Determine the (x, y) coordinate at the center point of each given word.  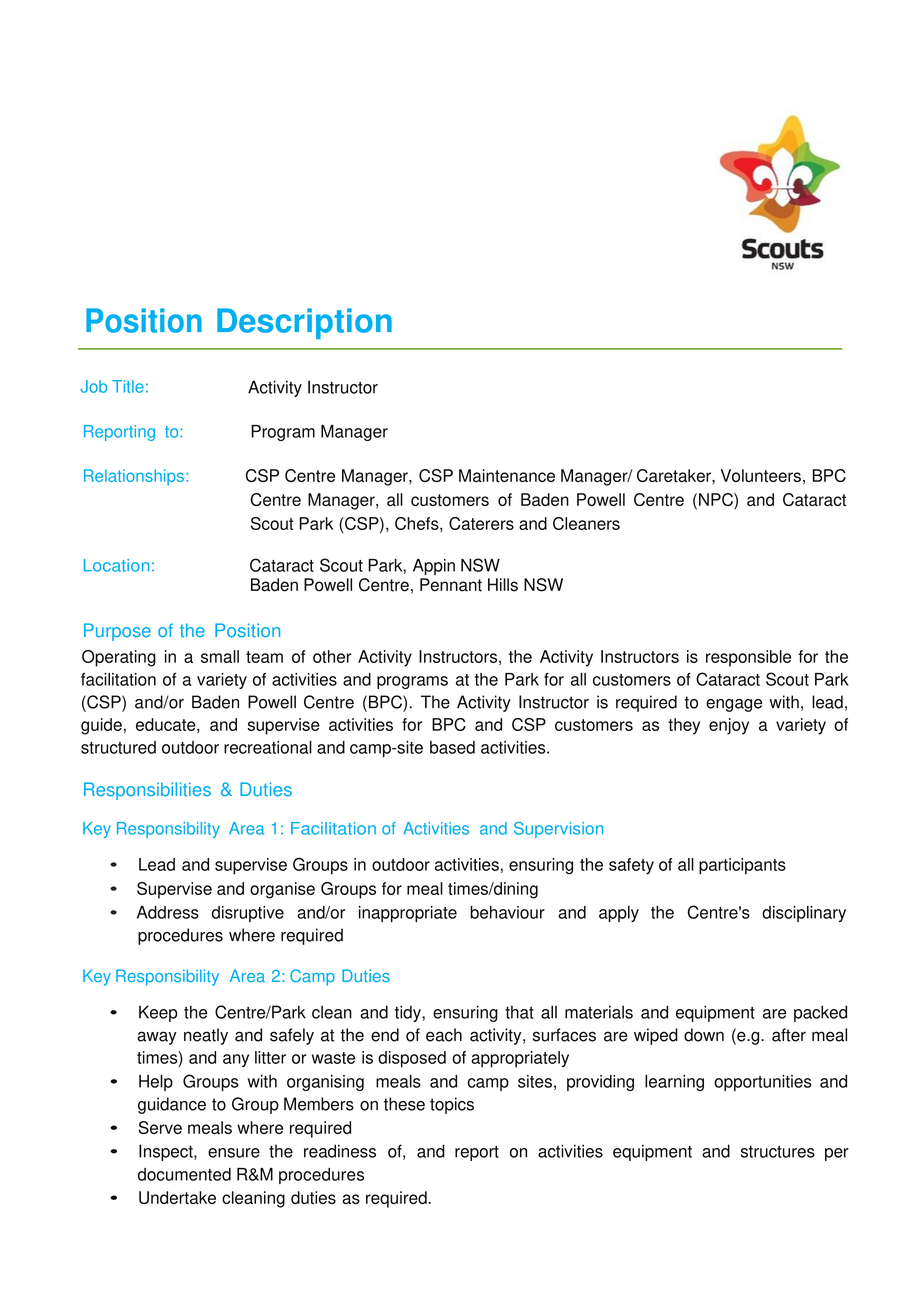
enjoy (729, 726)
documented (184, 1174)
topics (452, 1105)
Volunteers (761, 475)
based (452, 747)
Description (304, 323)
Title (128, 386)
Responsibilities (147, 791)
